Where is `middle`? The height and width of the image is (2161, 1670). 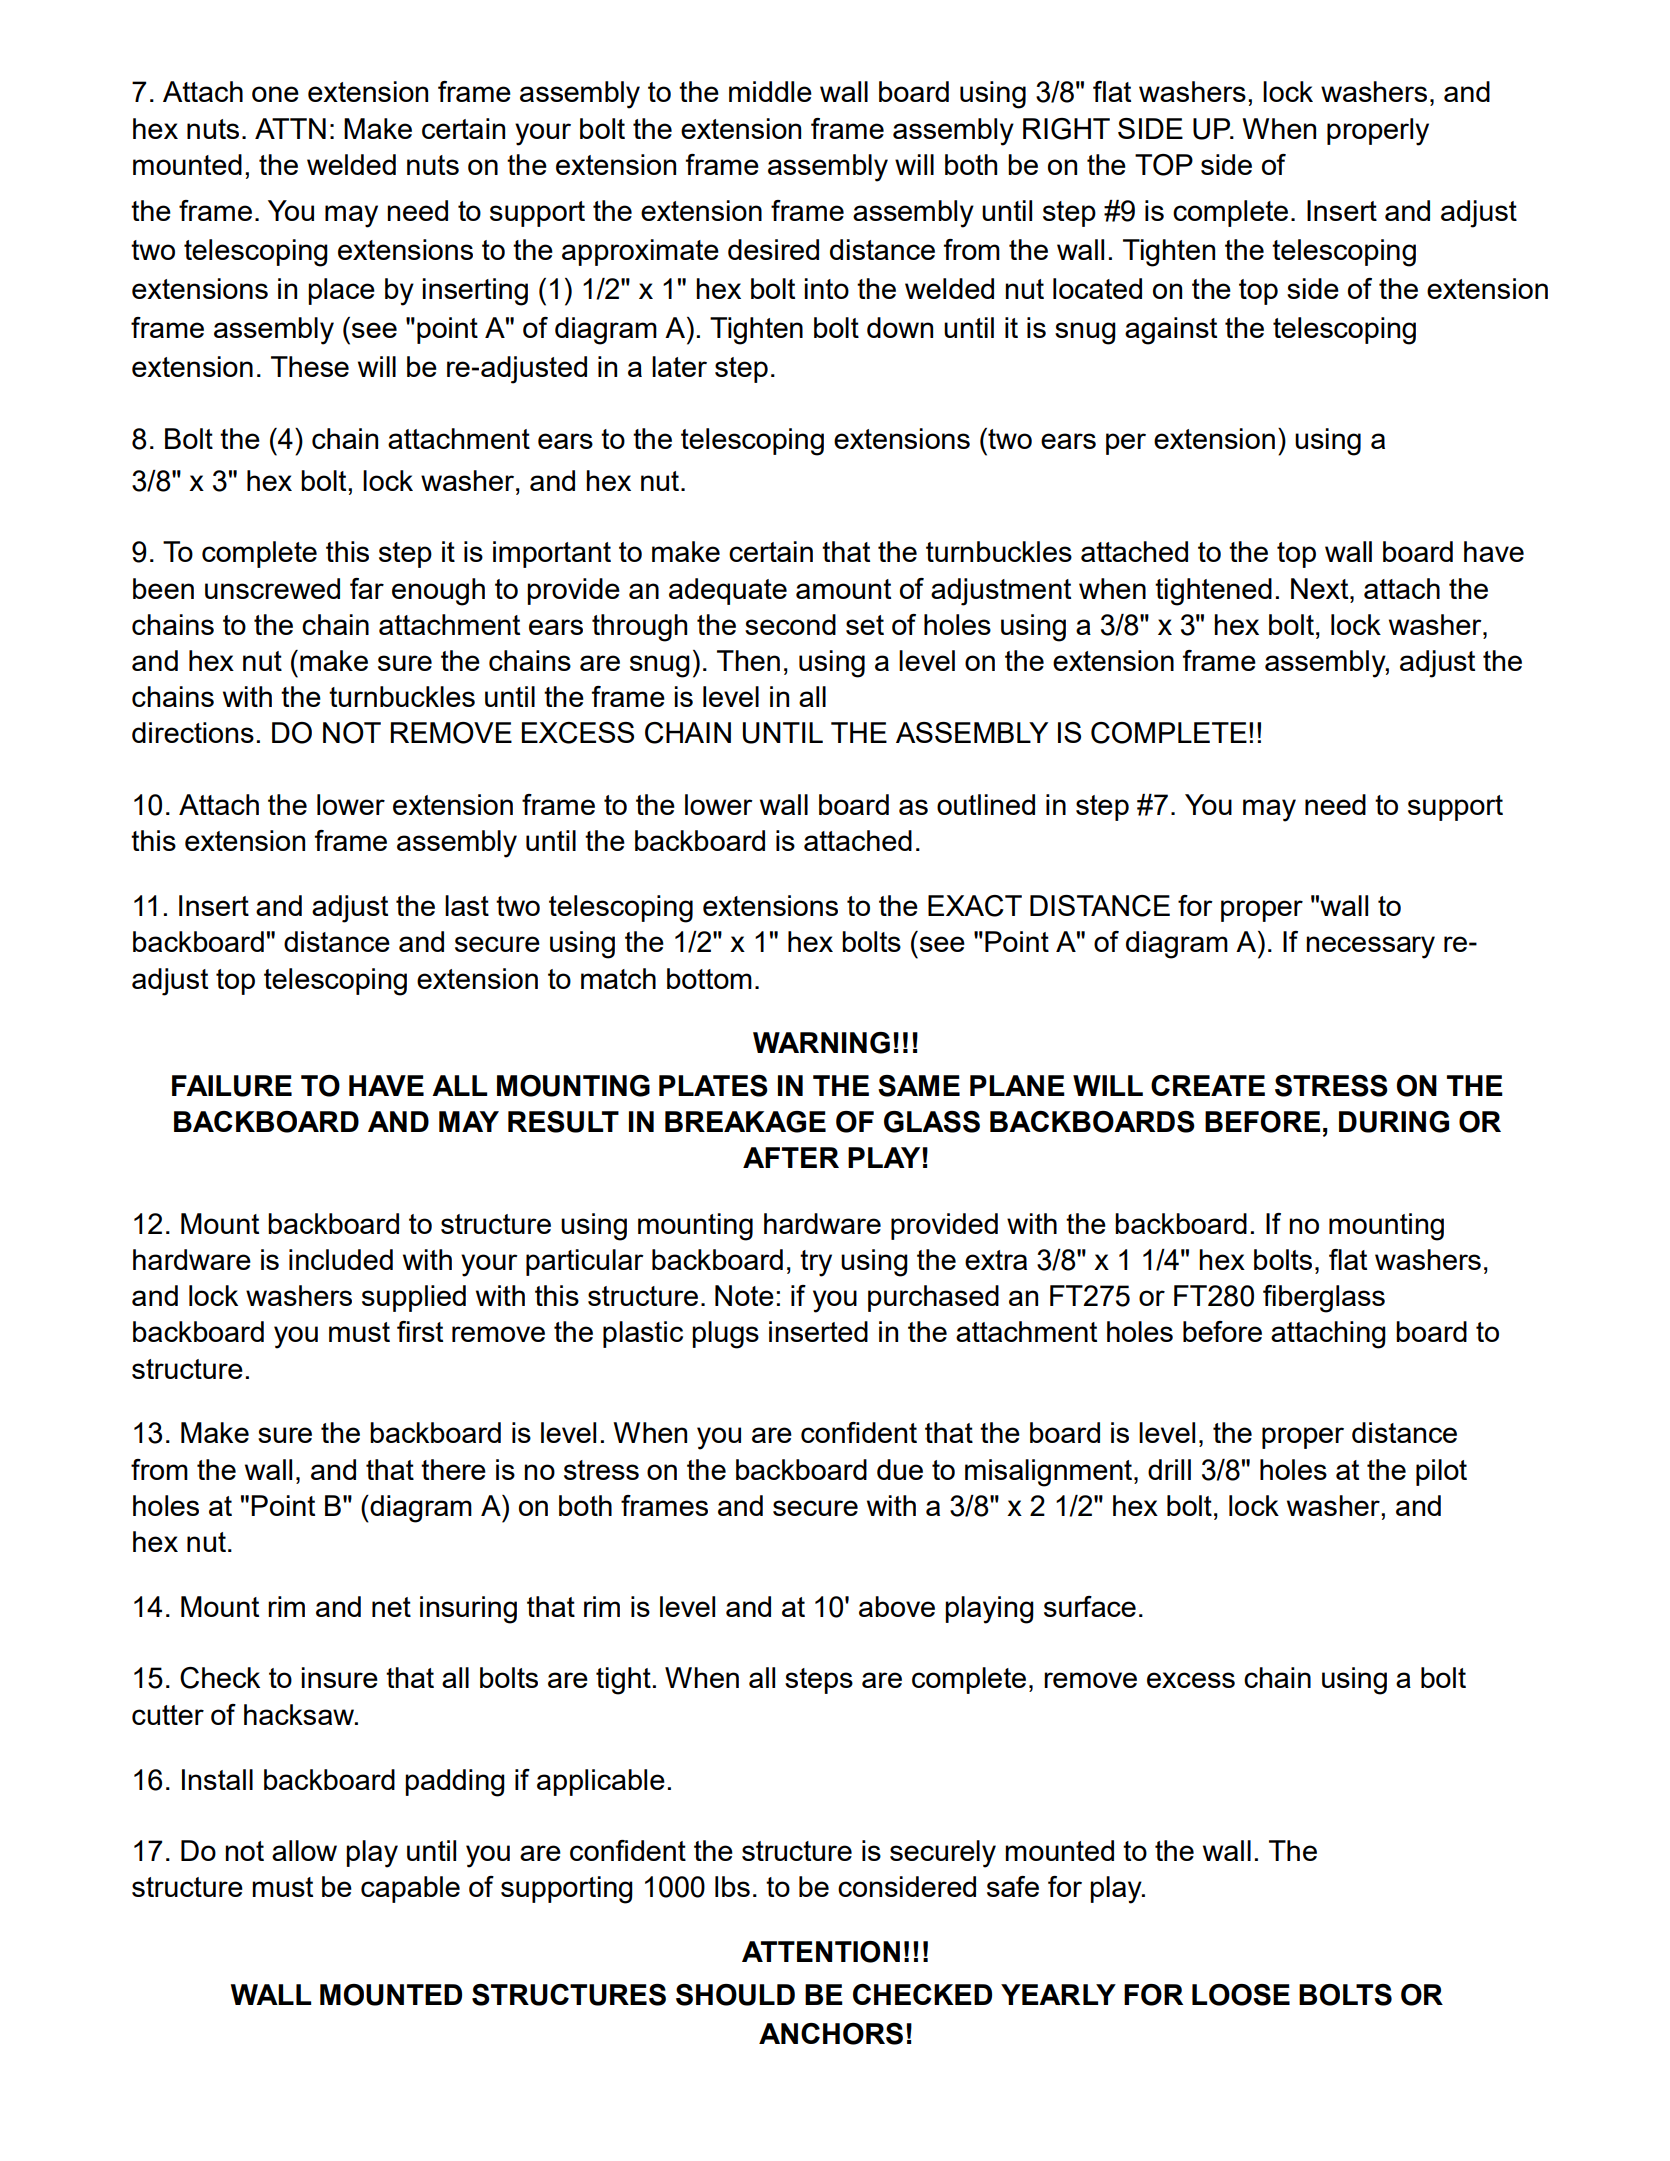 middle is located at coordinates (770, 91).
